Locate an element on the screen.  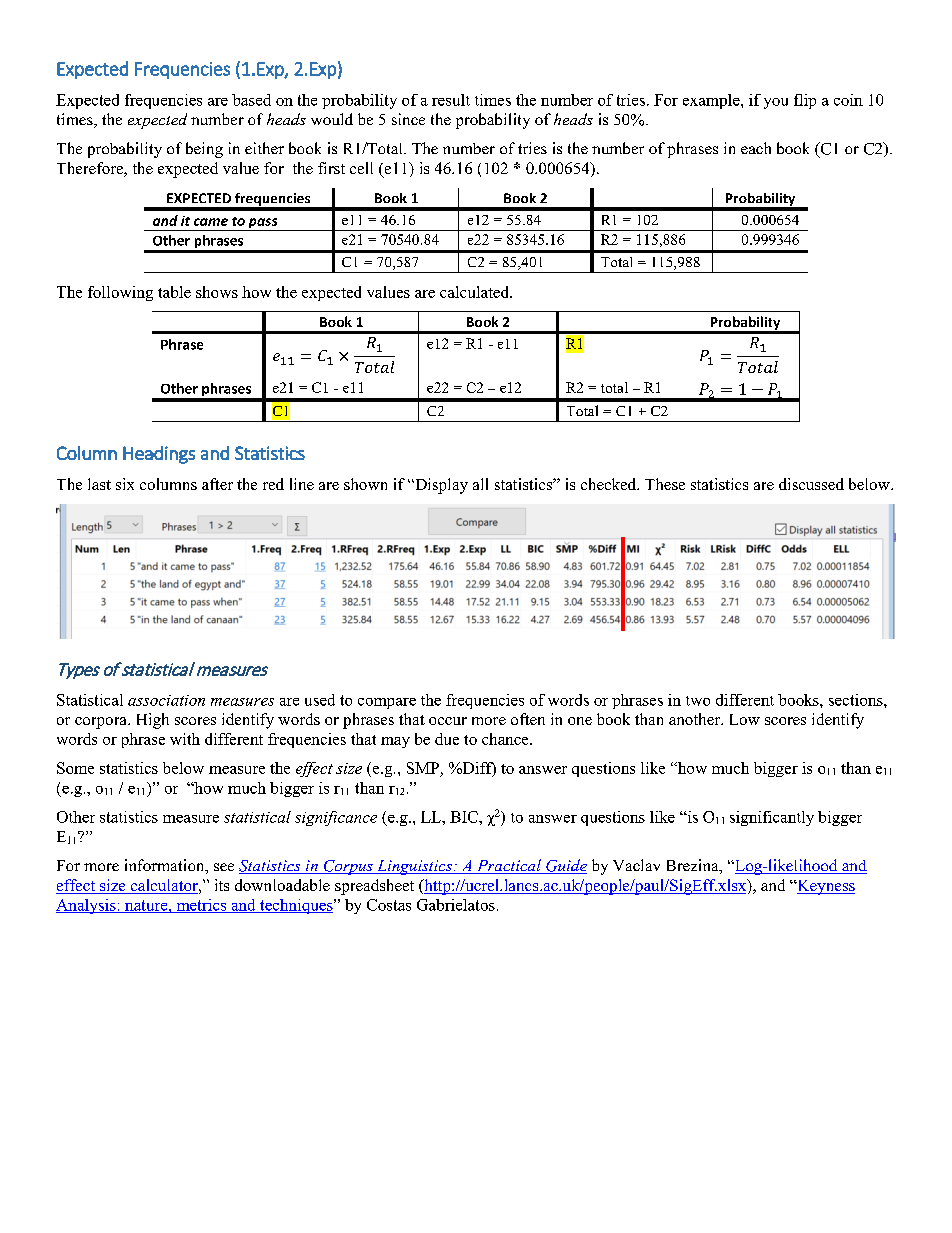
all is located at coordinates (480, 484).
